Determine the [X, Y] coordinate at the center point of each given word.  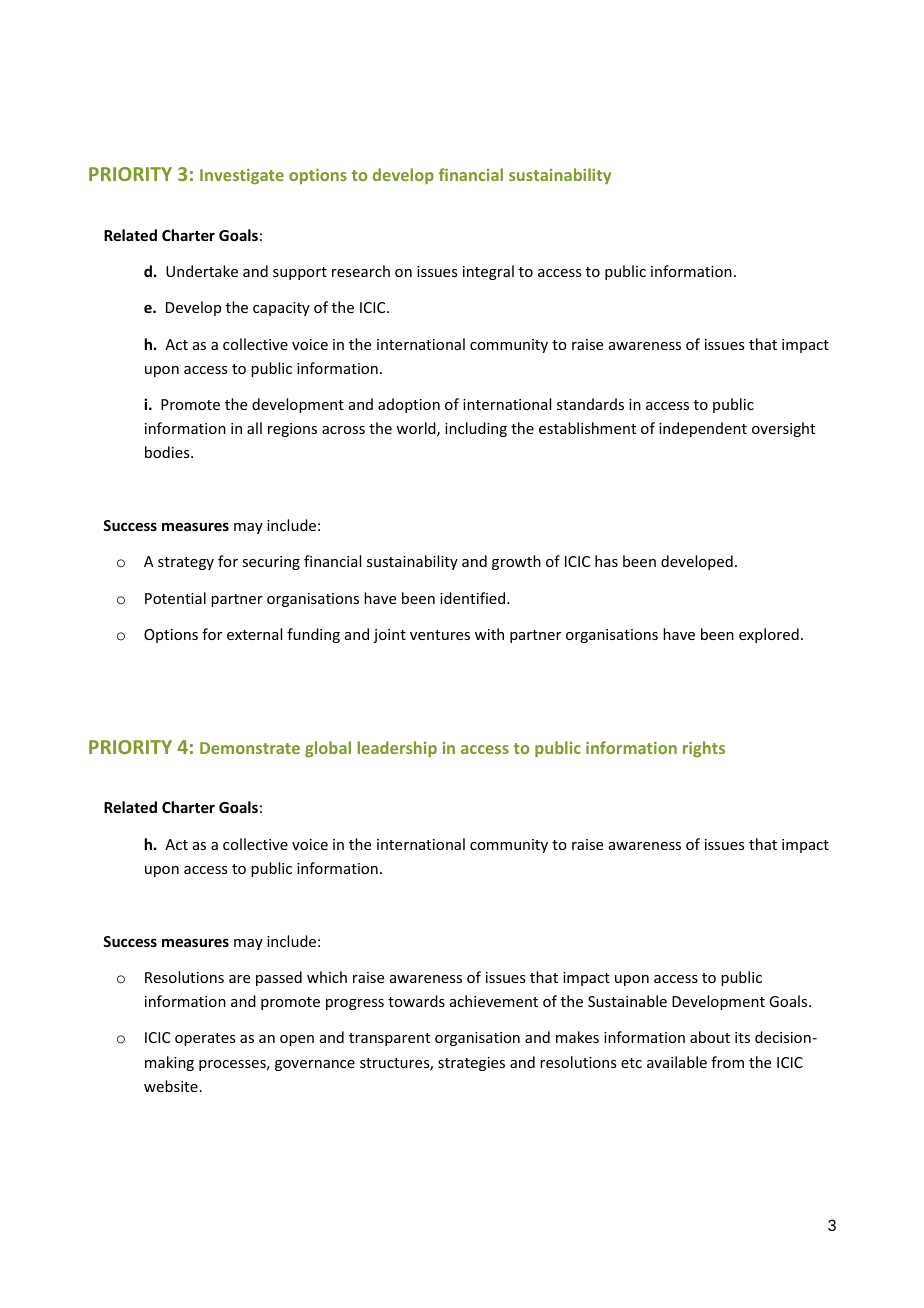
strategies [471, 1064]
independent [703, 429]
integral [488, 272]
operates [205, 1039]
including [476, 429]
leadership [397, 749]
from [727, 1062]
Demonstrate [250, 748]
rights [704, 749]
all [254, 428]
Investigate [242, 176]
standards [590, 404]
